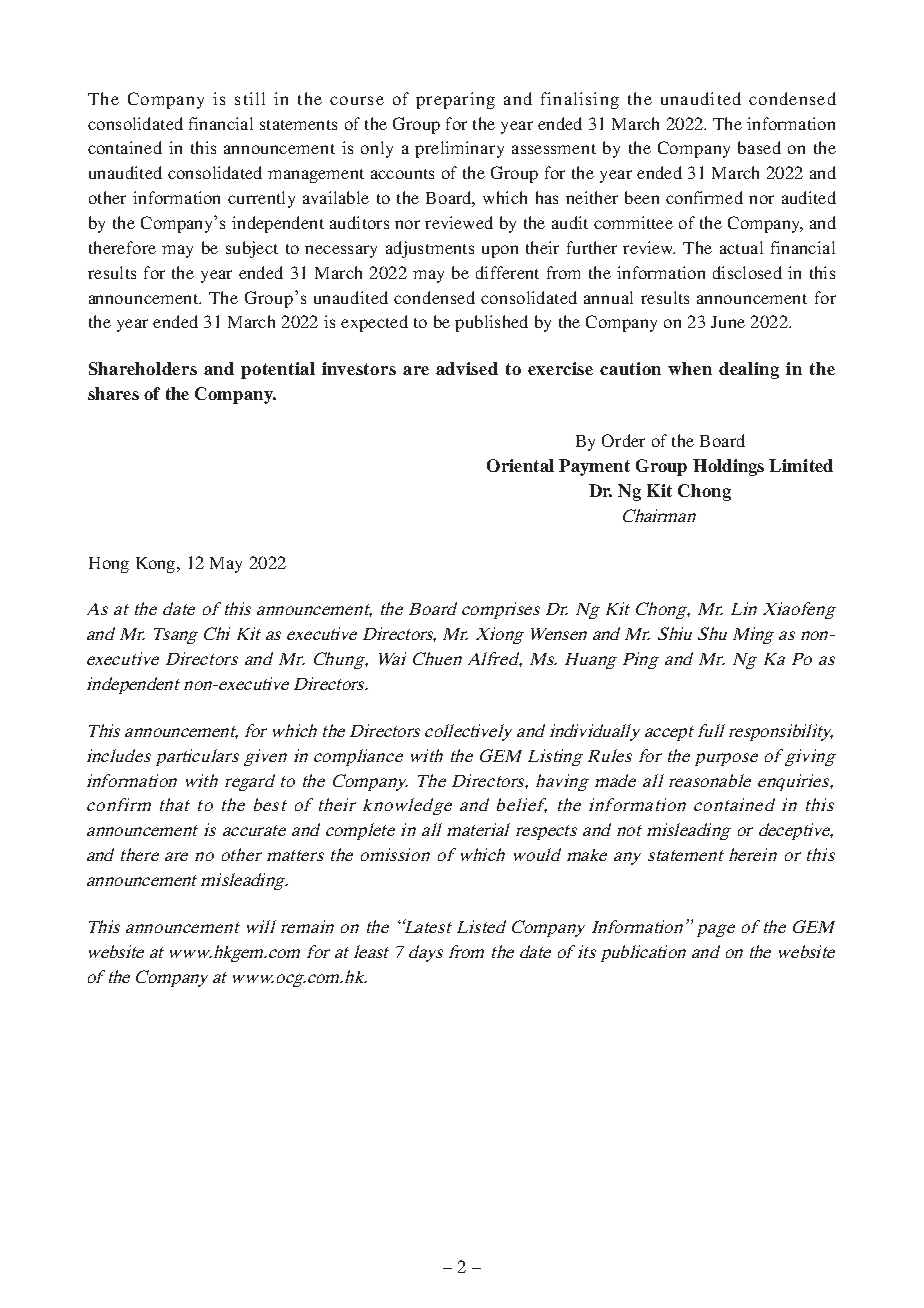 The height and width of the page is (1308, 924). What do you see at coordinates (455, 100) in the page?
I see `preparing` at bounding box center [455, 100].
